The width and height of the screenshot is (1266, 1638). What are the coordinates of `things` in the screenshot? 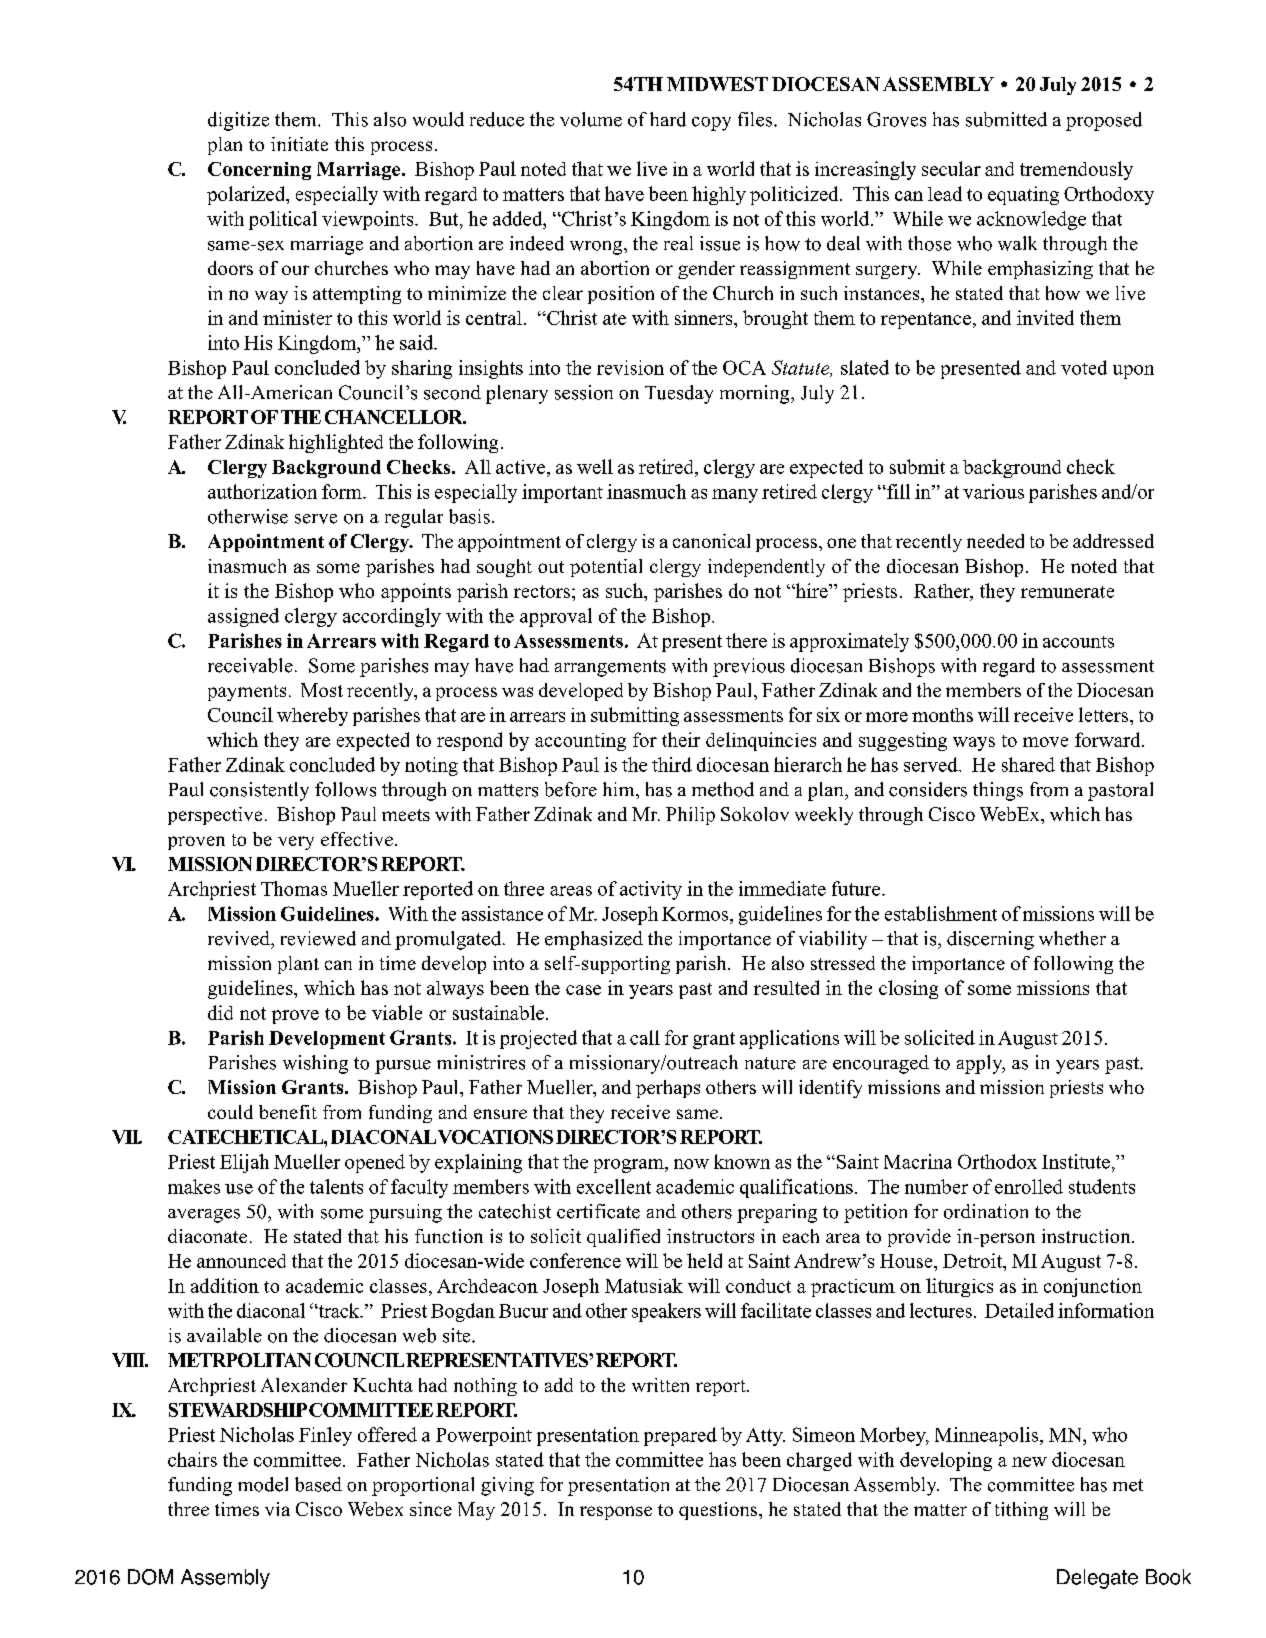 It's located at (998, 791).
